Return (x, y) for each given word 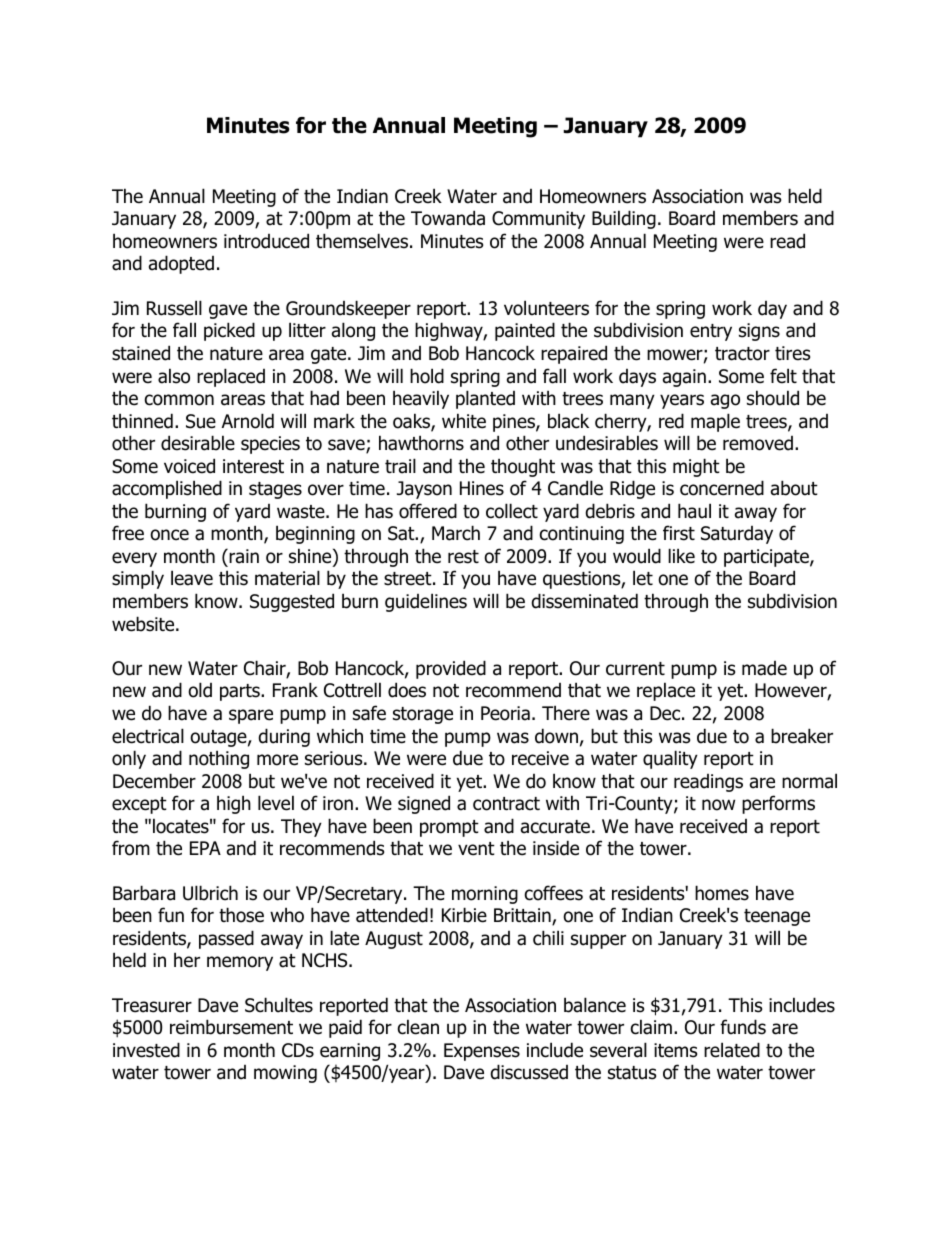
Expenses (482, 1052)
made (764, 668)
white (464, 421)
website (144, 624)
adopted (181, 264)
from (131, 848)
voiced (189, 466)
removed (758, 443)
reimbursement (231, 1027)
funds (743, 1027)
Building (624, 219)
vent (476, 849)
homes (722, 893)
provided (451, 669)
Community (538, 220)
